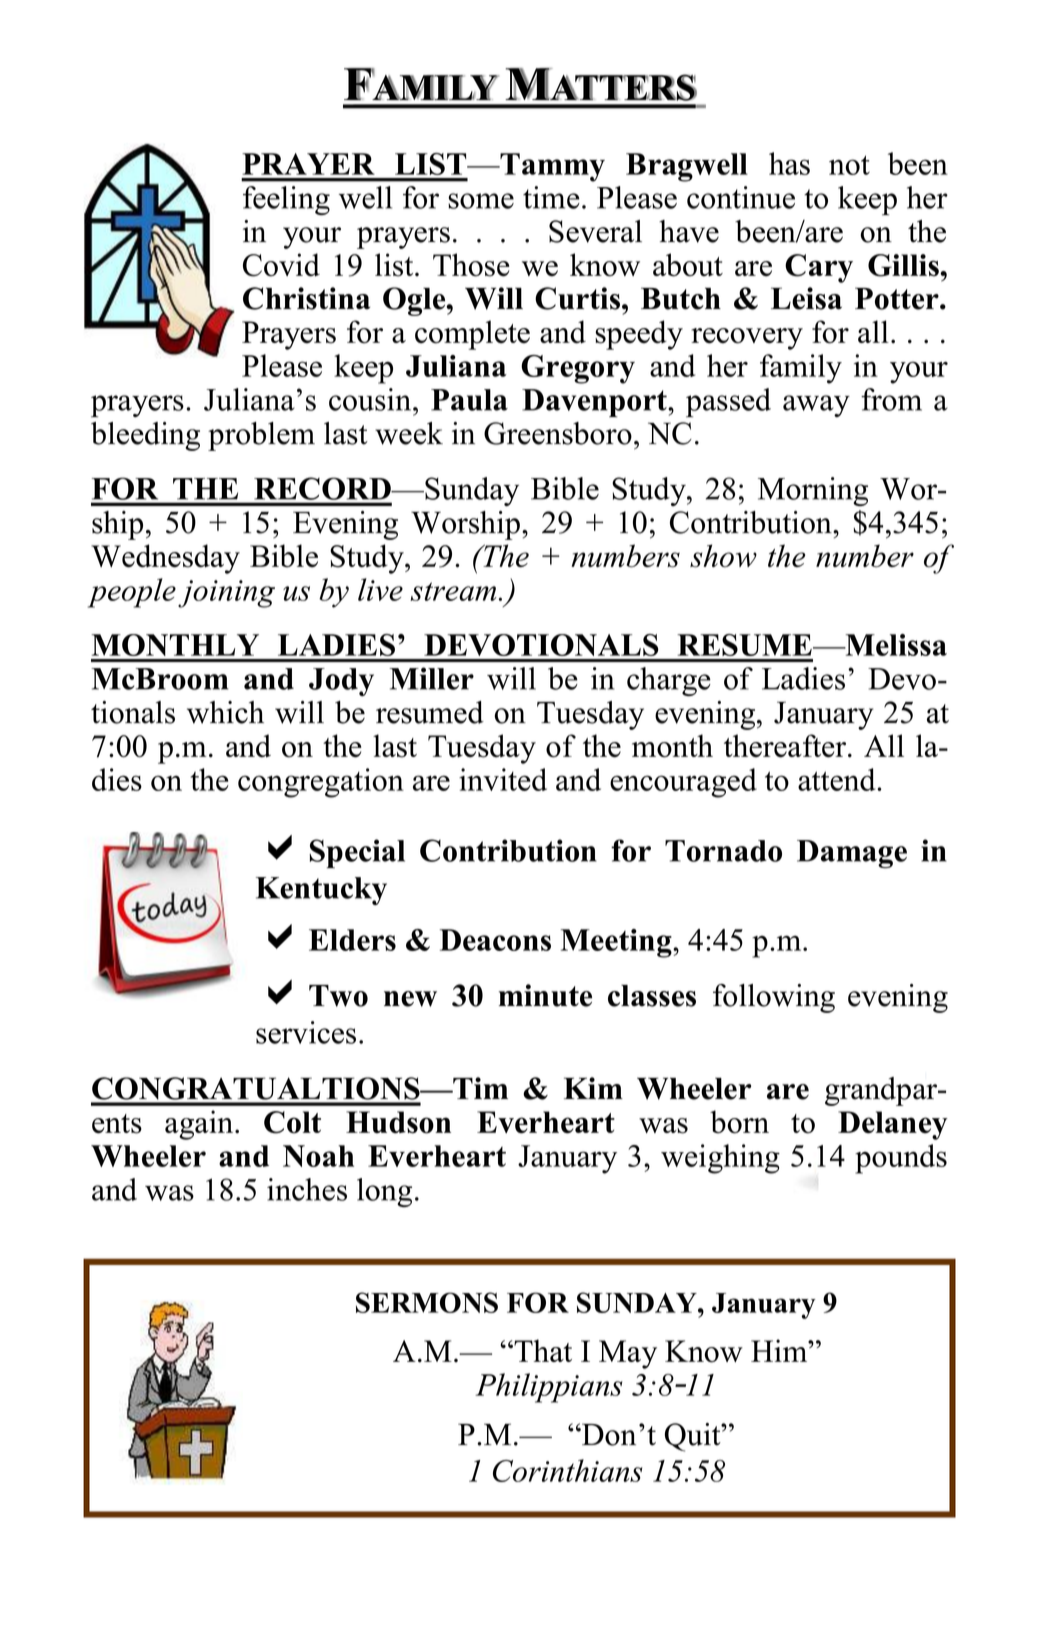 This image has width=1051, height=1625. I want to click on time, so click(551, 197).
